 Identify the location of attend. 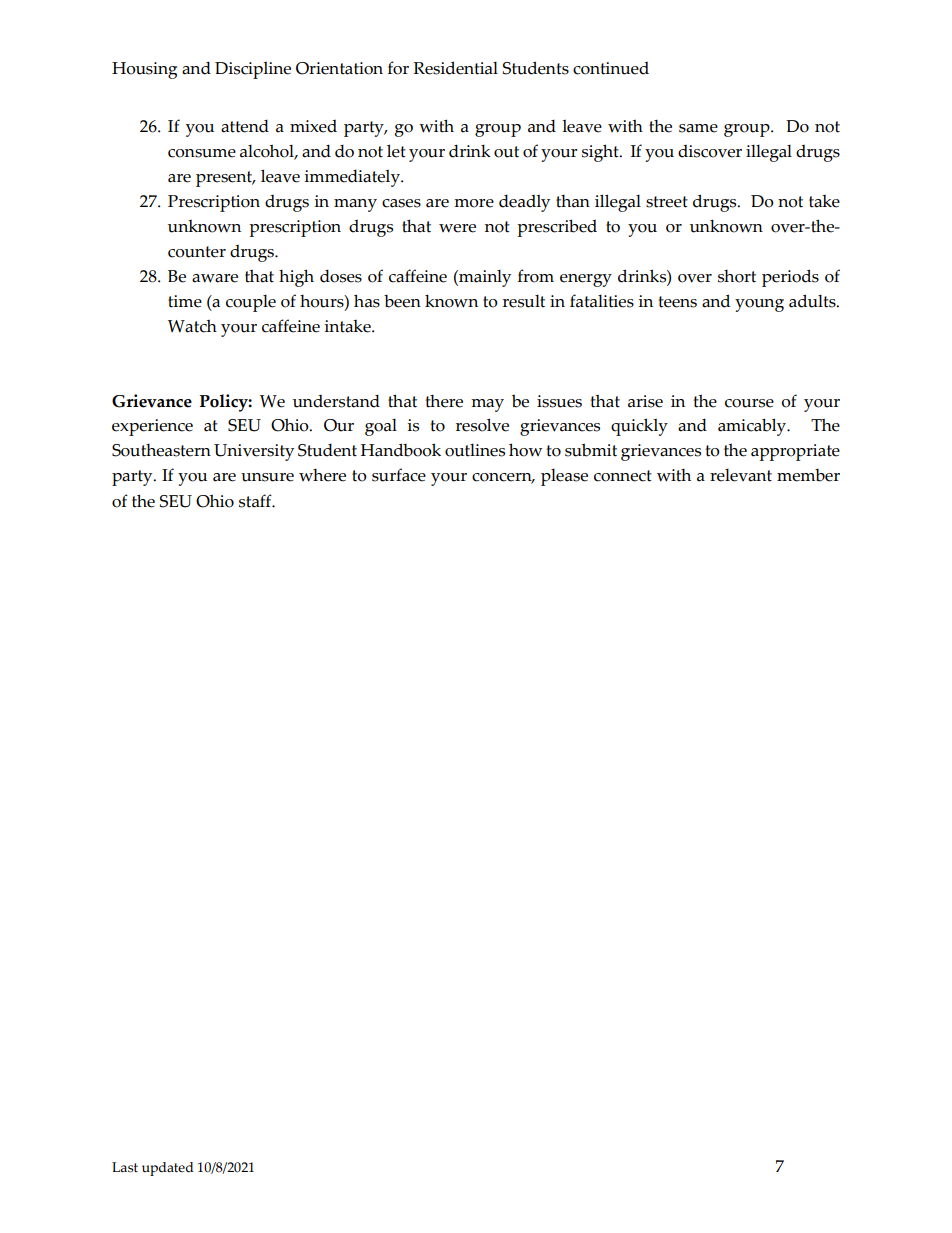
(245, 126).
